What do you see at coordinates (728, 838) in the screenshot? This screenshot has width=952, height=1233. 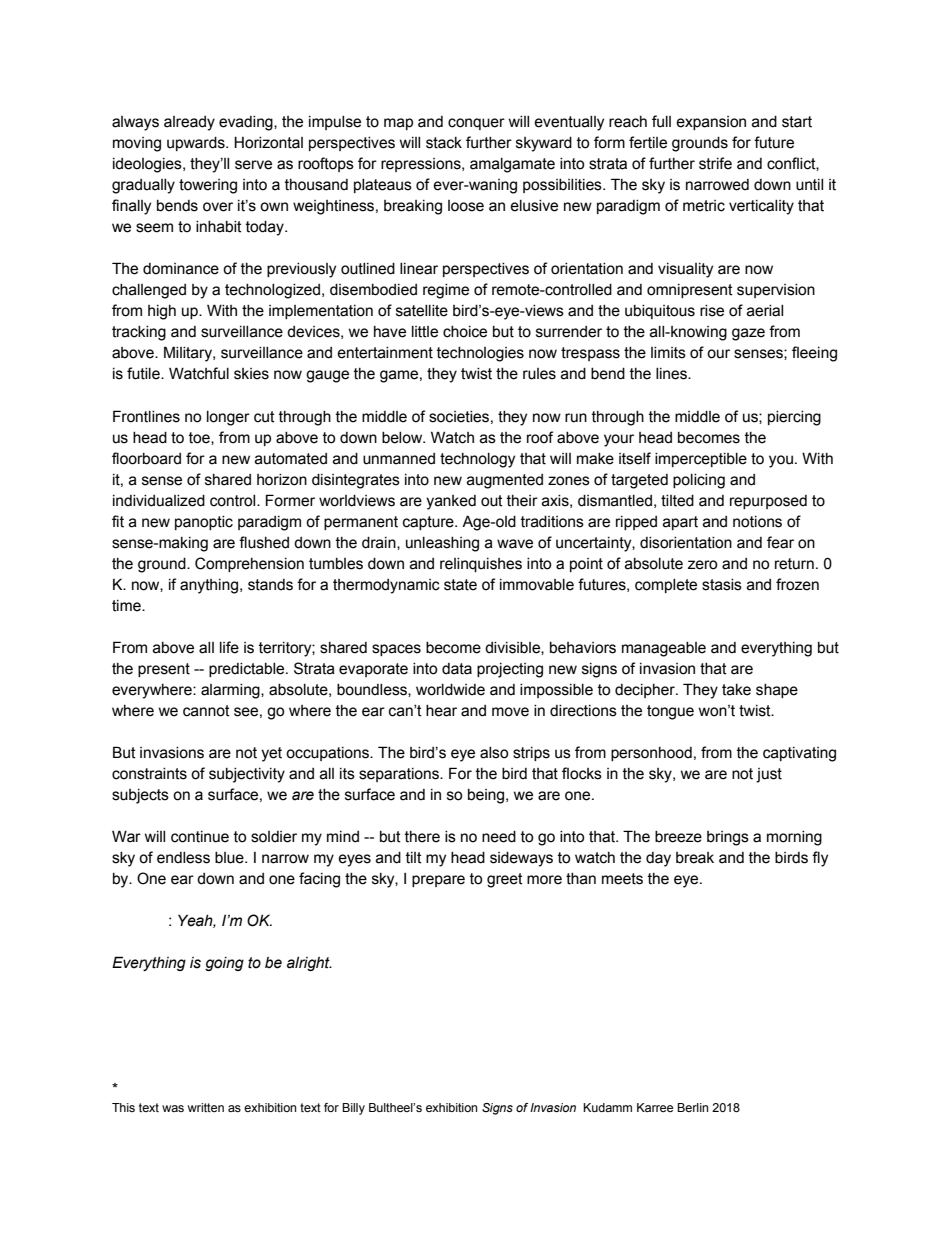 I see `brings` at bounding box center [728, 838].
